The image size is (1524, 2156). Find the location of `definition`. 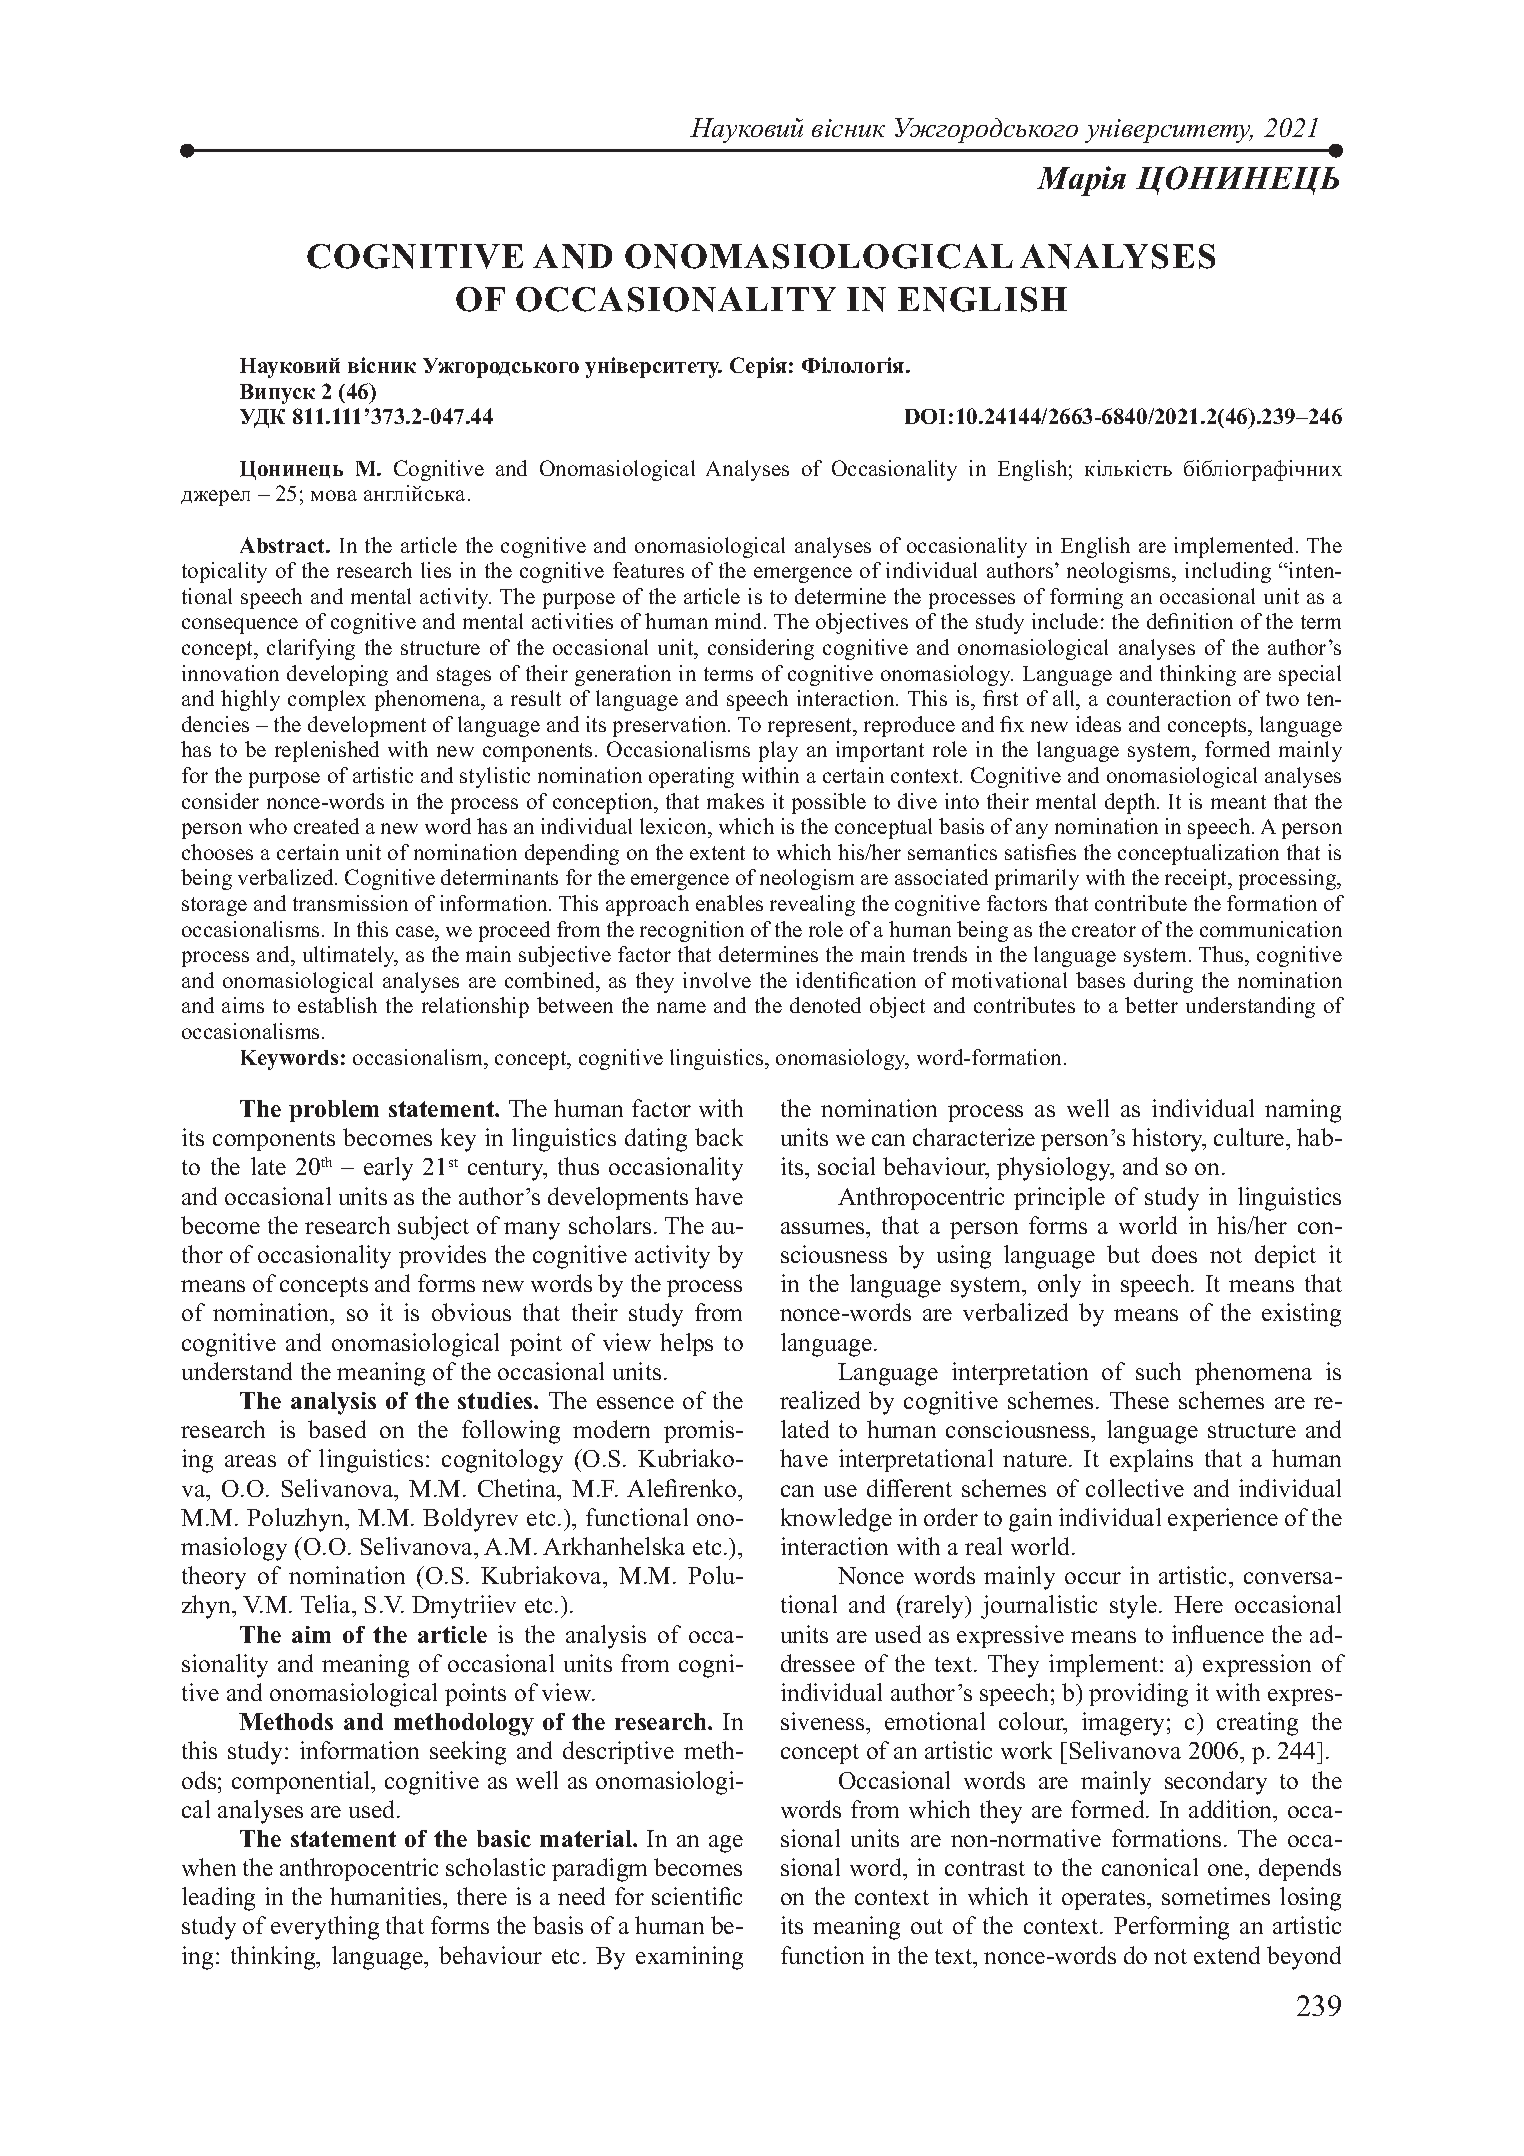

definition is located at coordinates (1190, 621).
